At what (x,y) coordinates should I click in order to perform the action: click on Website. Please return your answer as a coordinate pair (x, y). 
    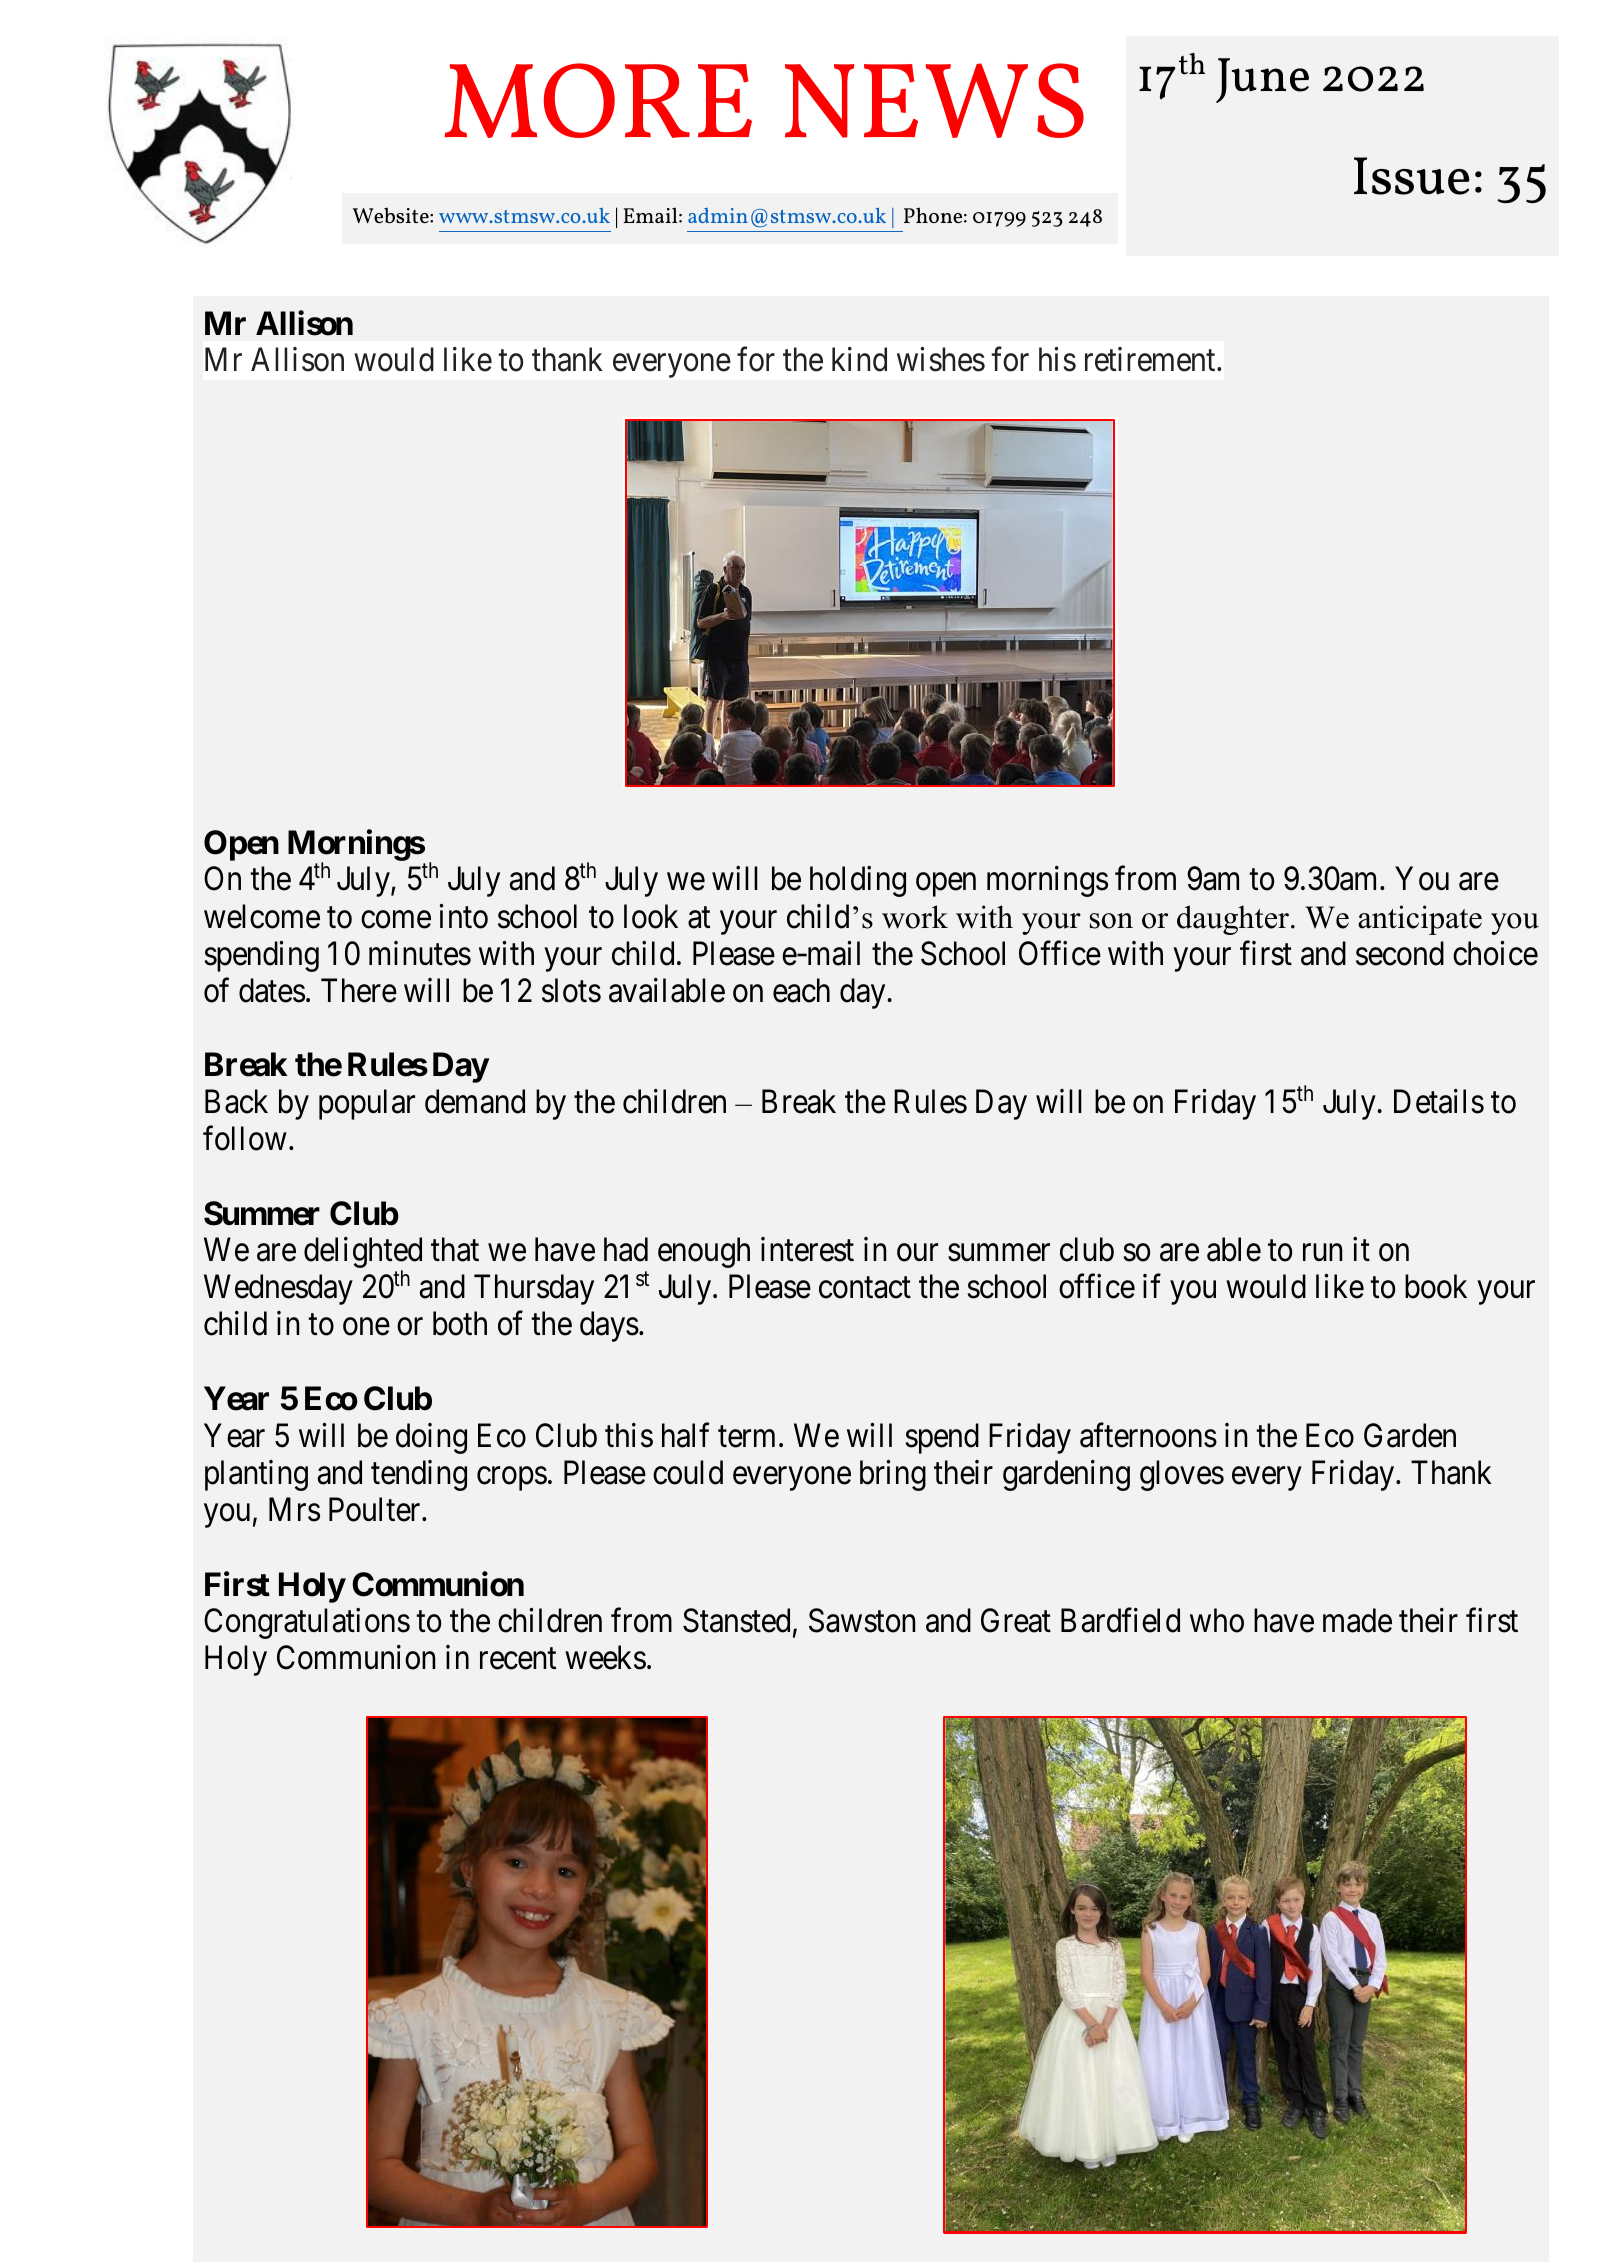
    Looking at the image, I should click on (392, 215).
